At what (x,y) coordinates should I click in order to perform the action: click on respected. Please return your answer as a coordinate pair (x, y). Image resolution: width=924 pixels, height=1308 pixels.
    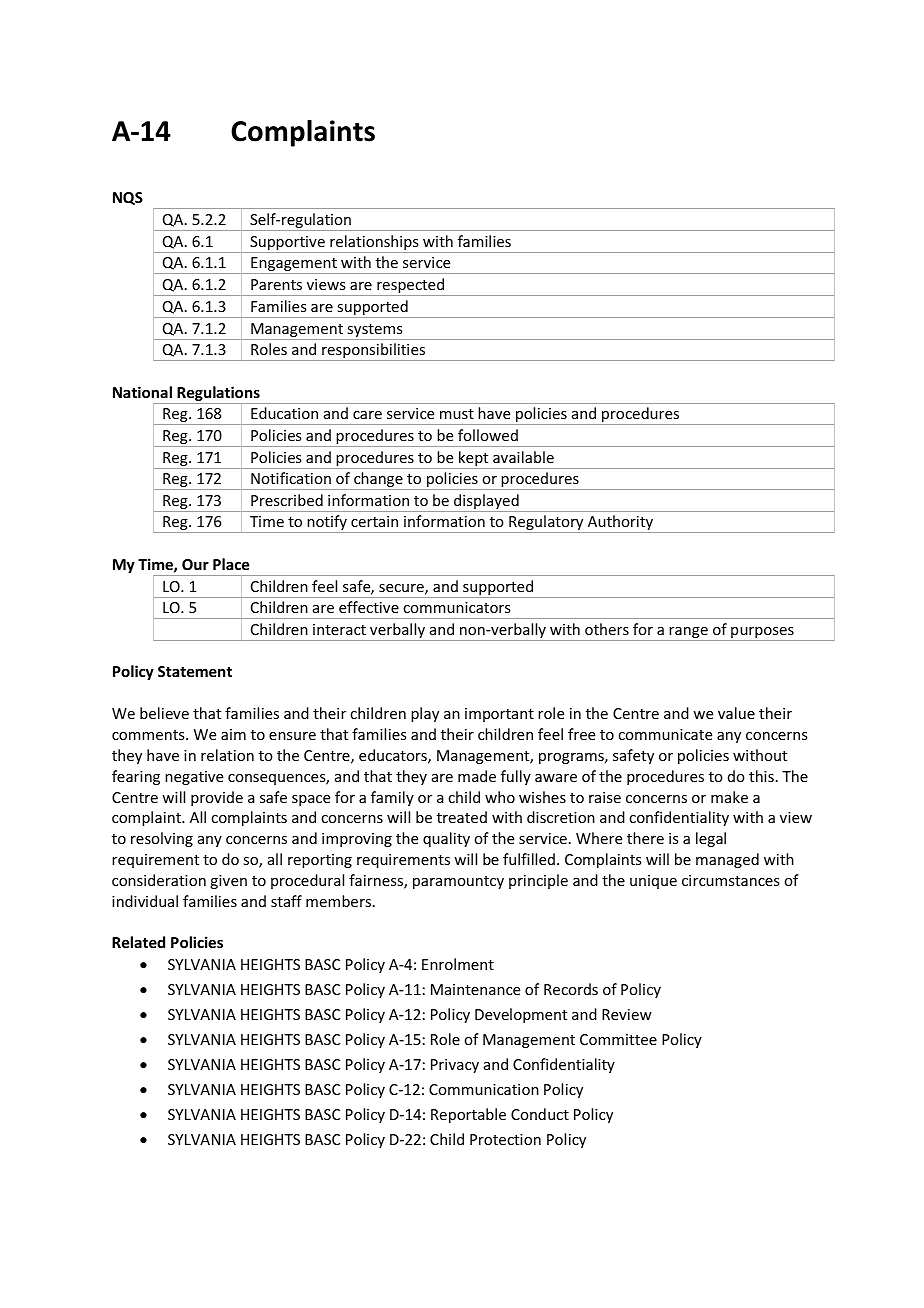
    Looking at the image, I should click on (410, 287).
